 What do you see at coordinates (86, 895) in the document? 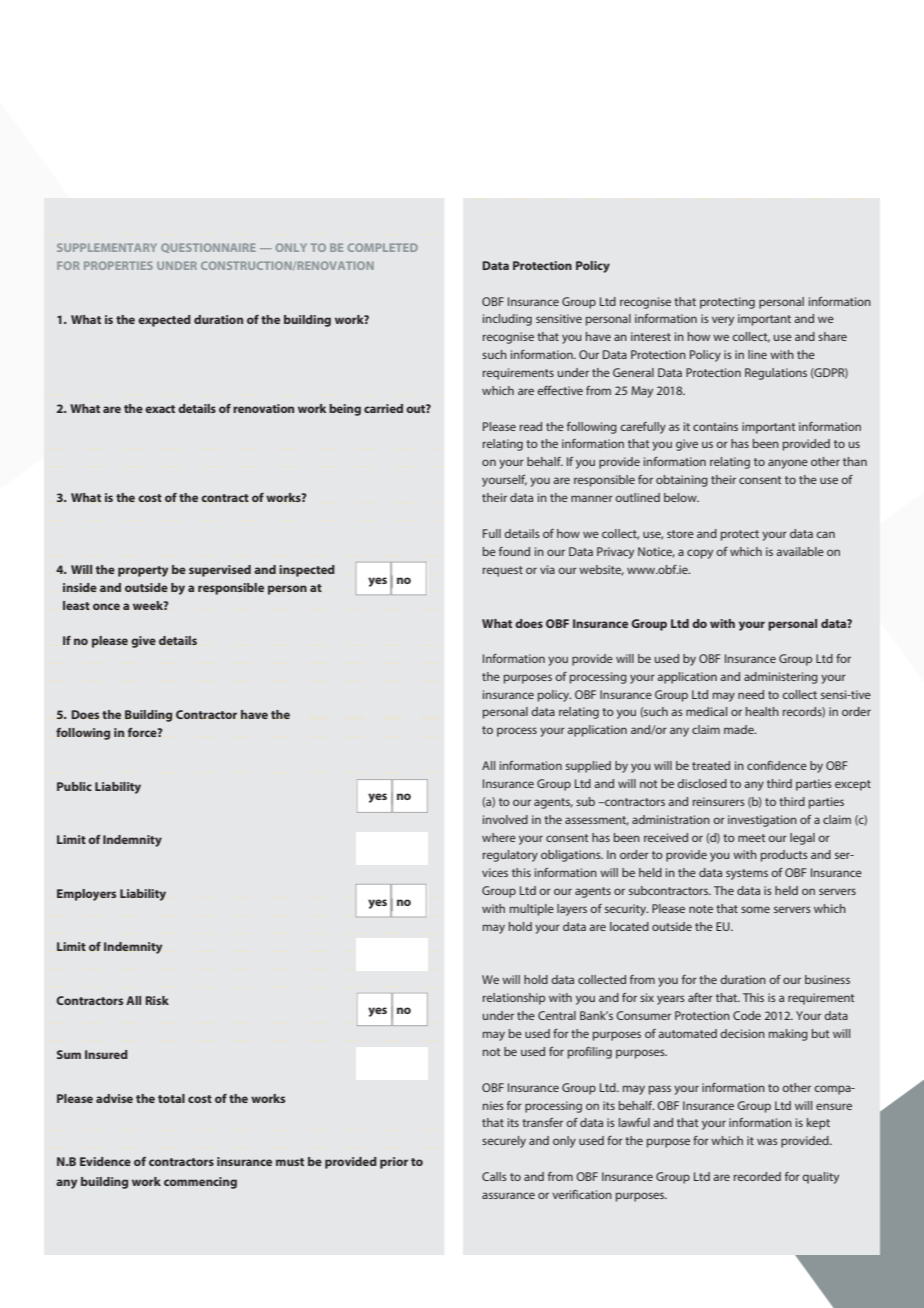
I see `Employers` at bounding box center [86, 895].
